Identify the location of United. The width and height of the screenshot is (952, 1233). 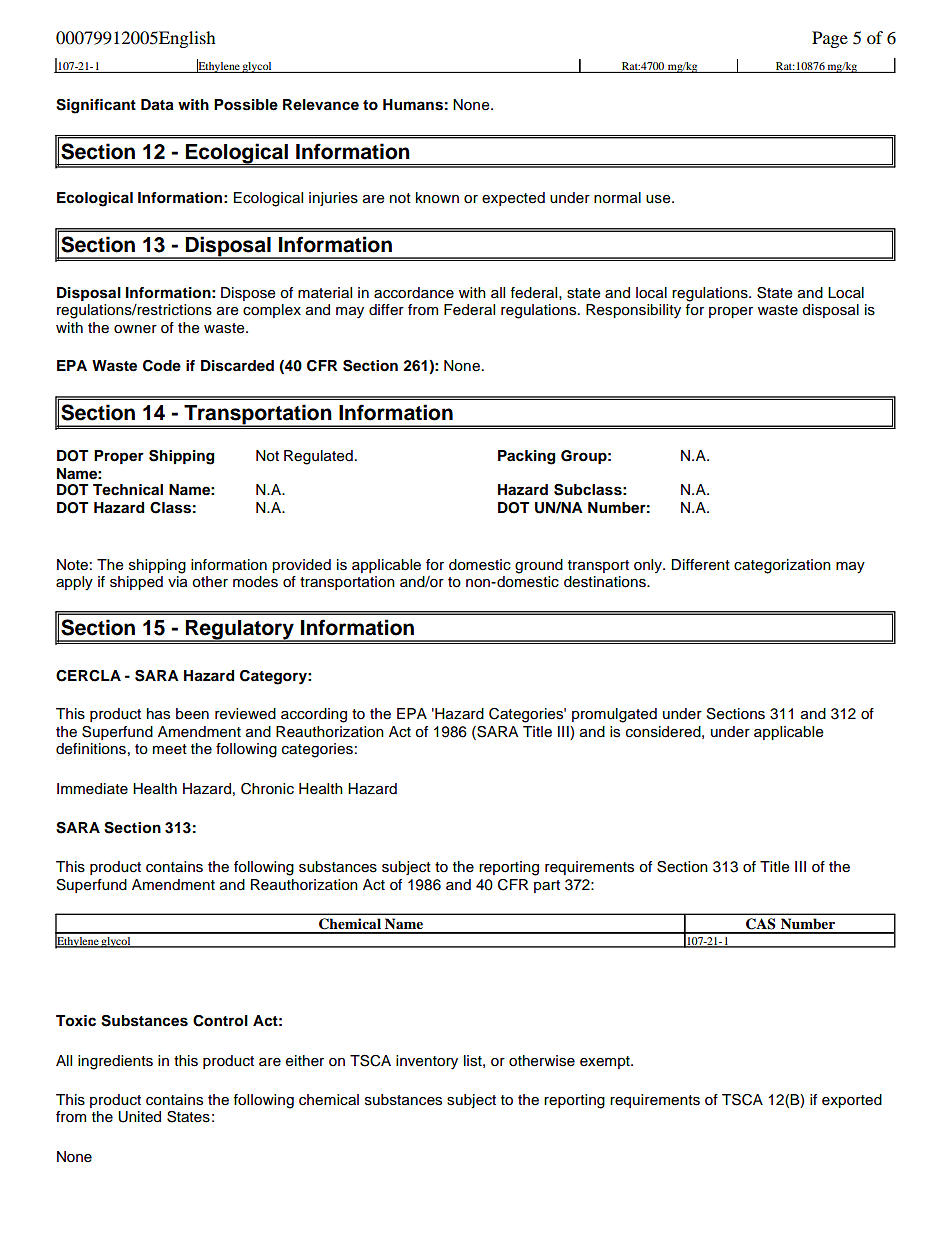
(139, 1117).
